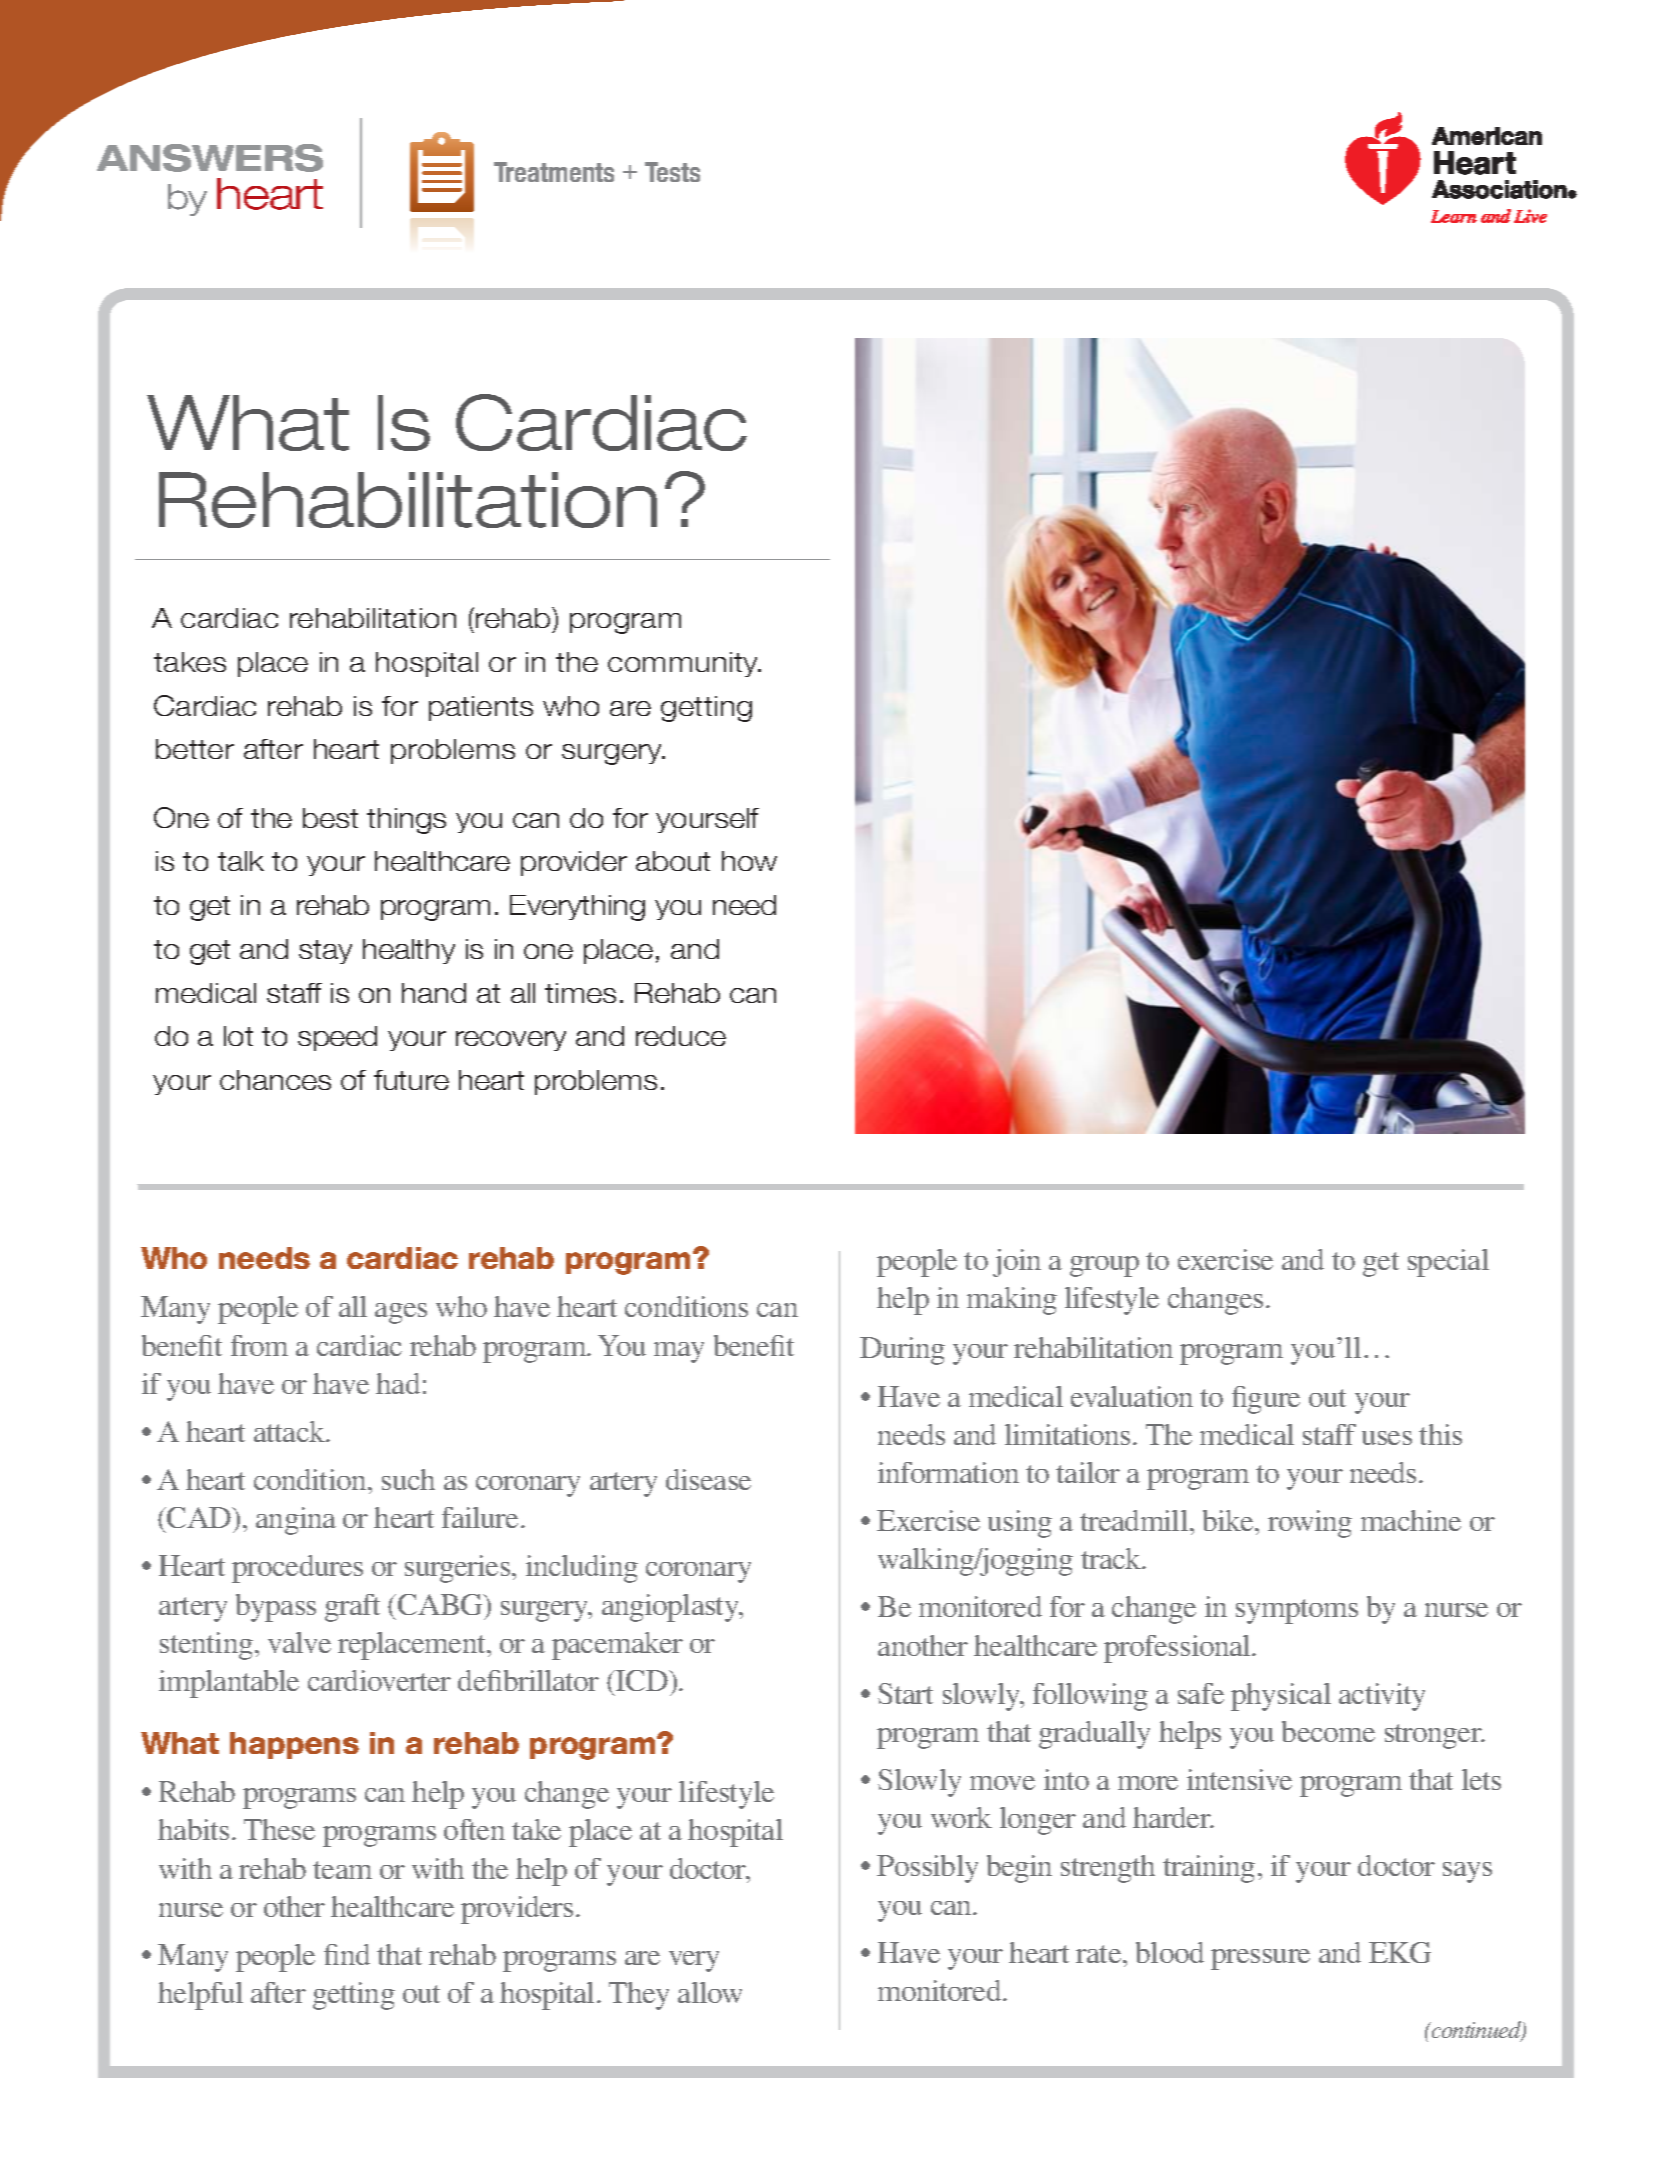 This document has width=1672, height=2164. Describe the element at coordinates (681, 1036) in the document. I see `reduce` at that location.
